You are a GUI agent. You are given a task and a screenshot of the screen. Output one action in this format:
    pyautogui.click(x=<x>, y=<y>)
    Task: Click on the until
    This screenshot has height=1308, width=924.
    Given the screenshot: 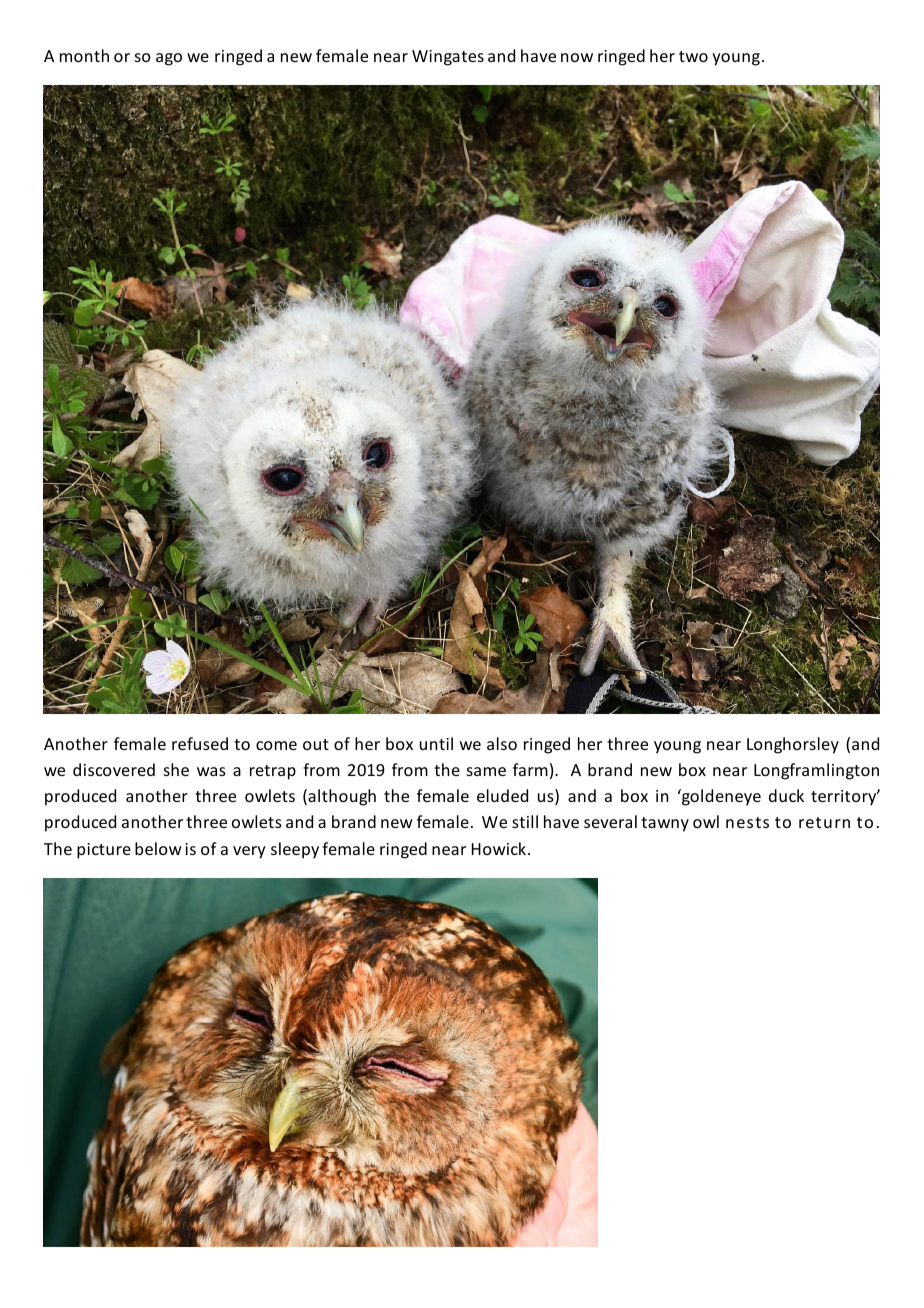 What is the action you would take?
    pyautogui.click(x=436, y=743)
